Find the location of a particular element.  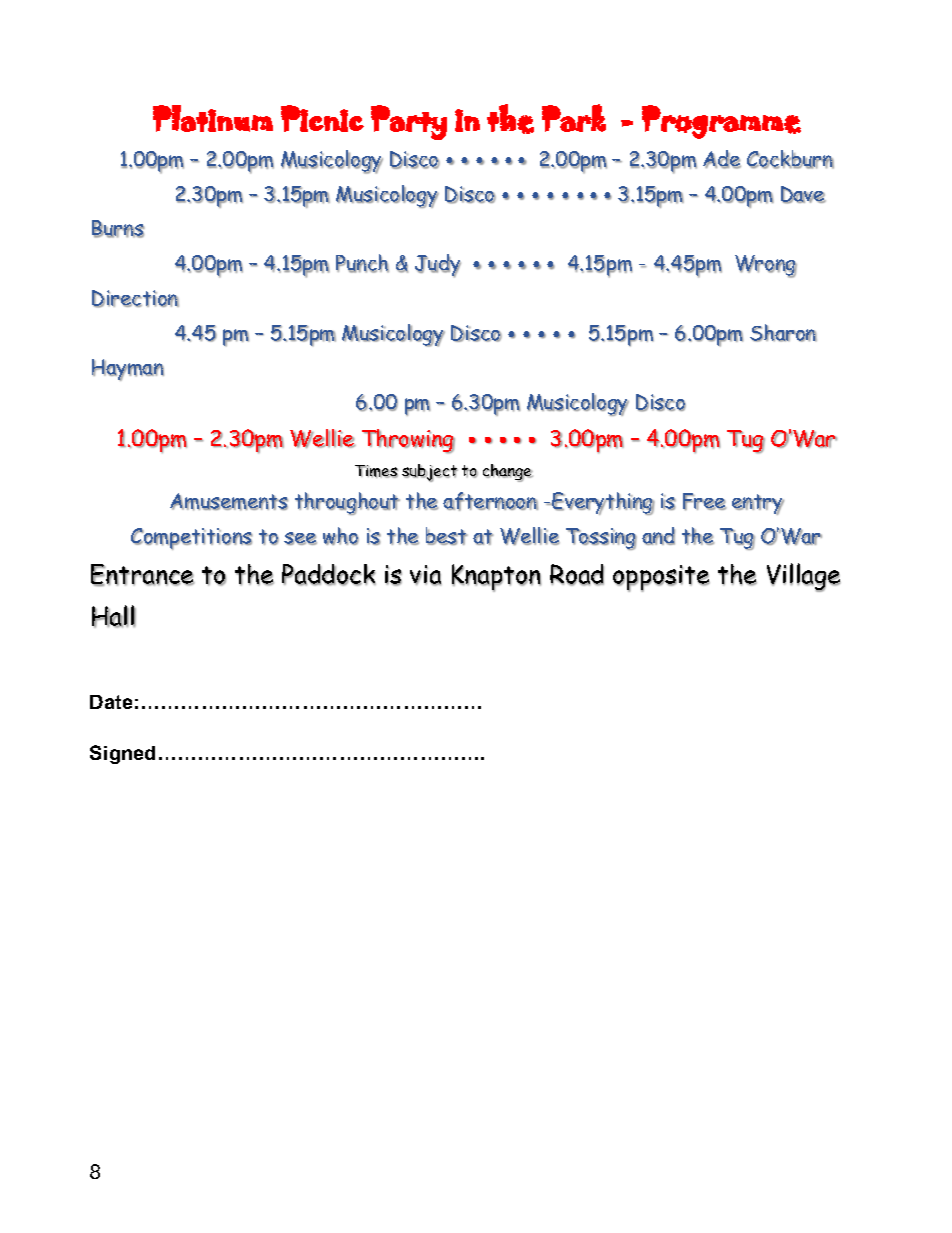

best is located at coordinates (447, 536).
